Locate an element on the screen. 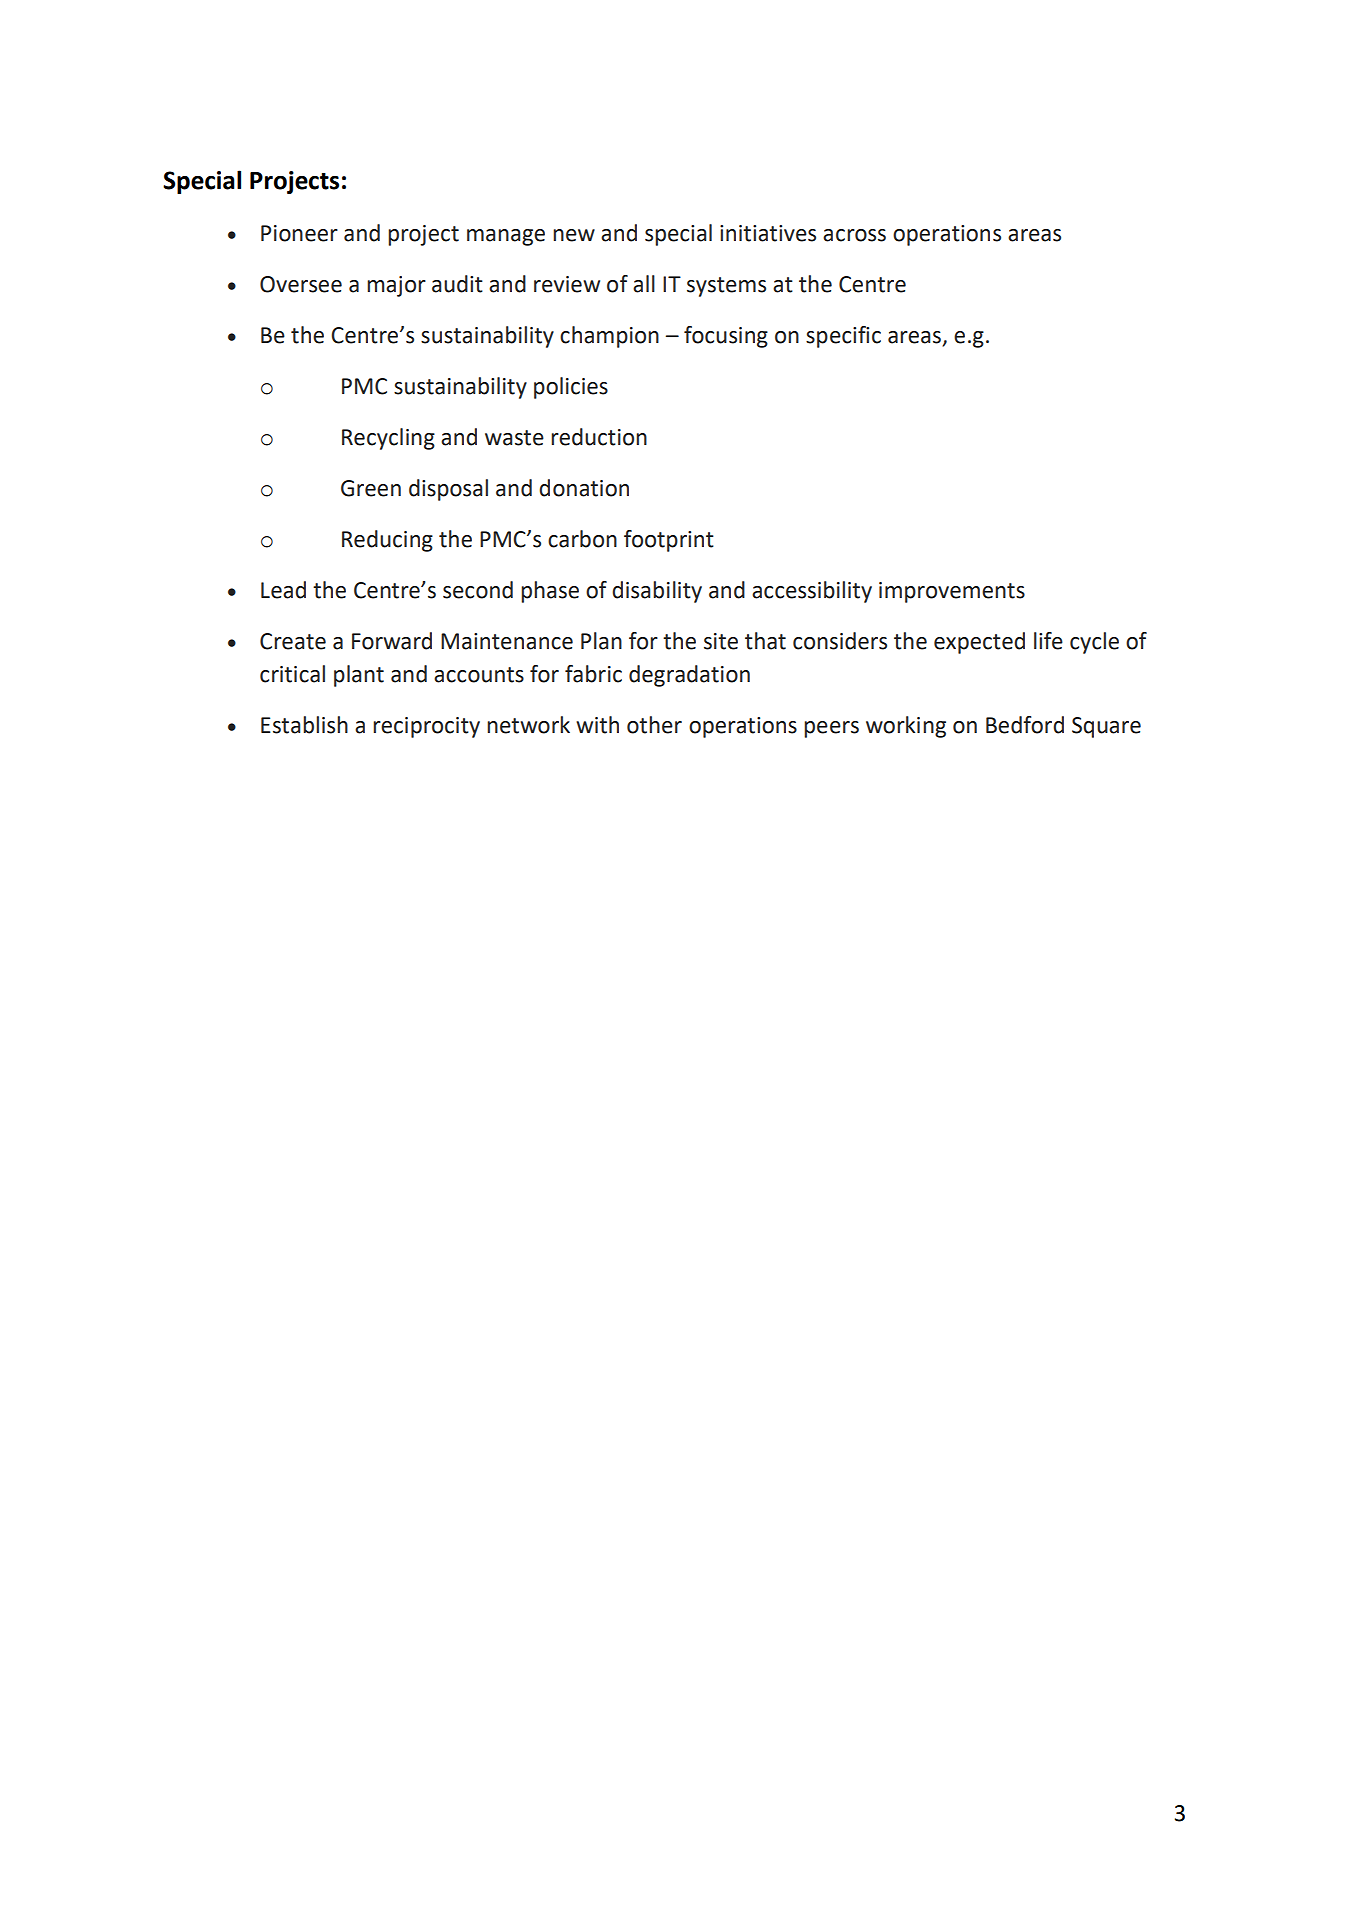 This screenshot has height=1908, width=1349. reciprocity is located at coordinates (426, 727).
